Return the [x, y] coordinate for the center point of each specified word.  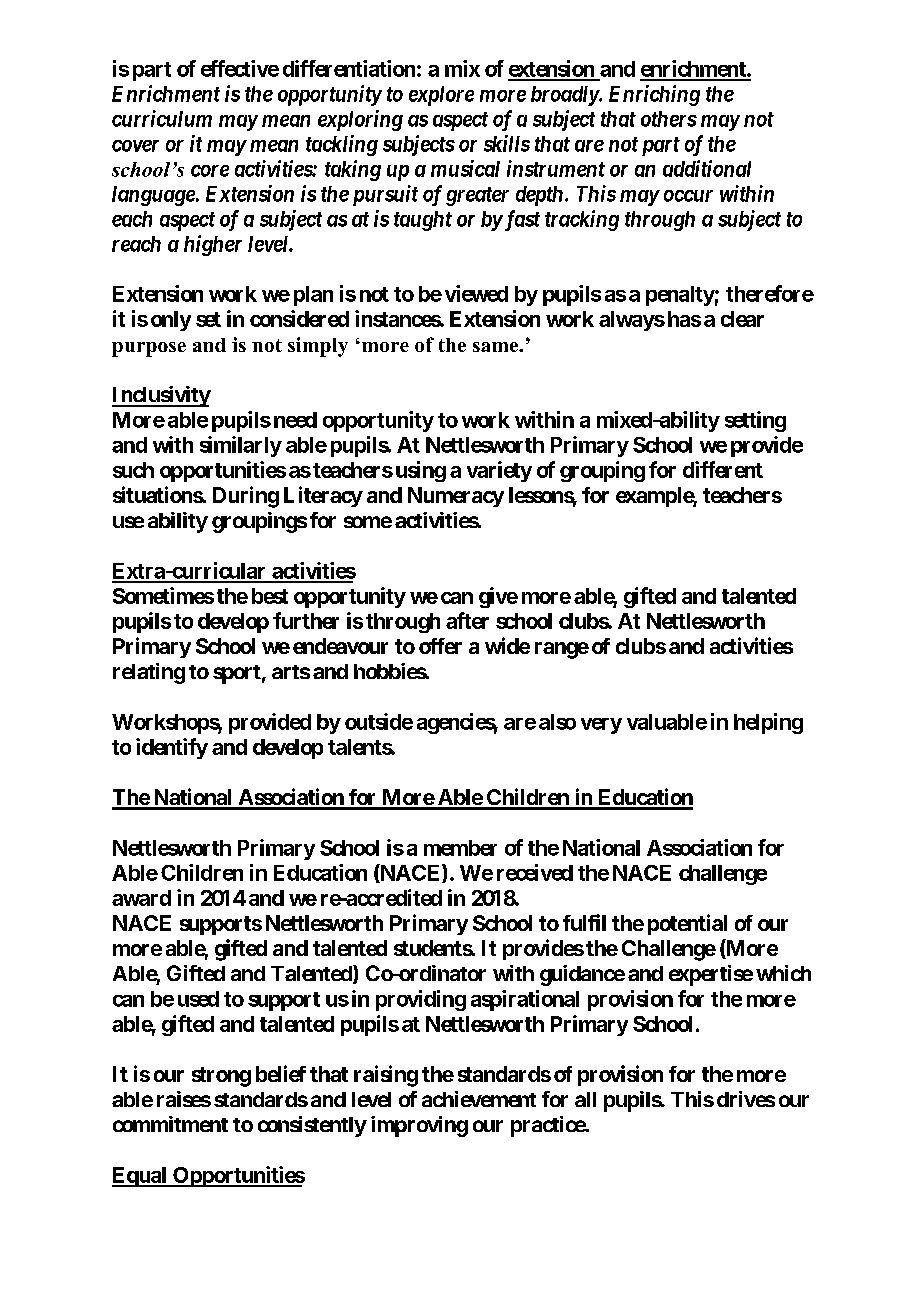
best [270, 596]
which [783, 973]
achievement [479, 1099]
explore [441, 96]
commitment [170, 1124]
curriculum [162, 118]
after [467, 620]
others [669, 119]
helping [768, 723]
